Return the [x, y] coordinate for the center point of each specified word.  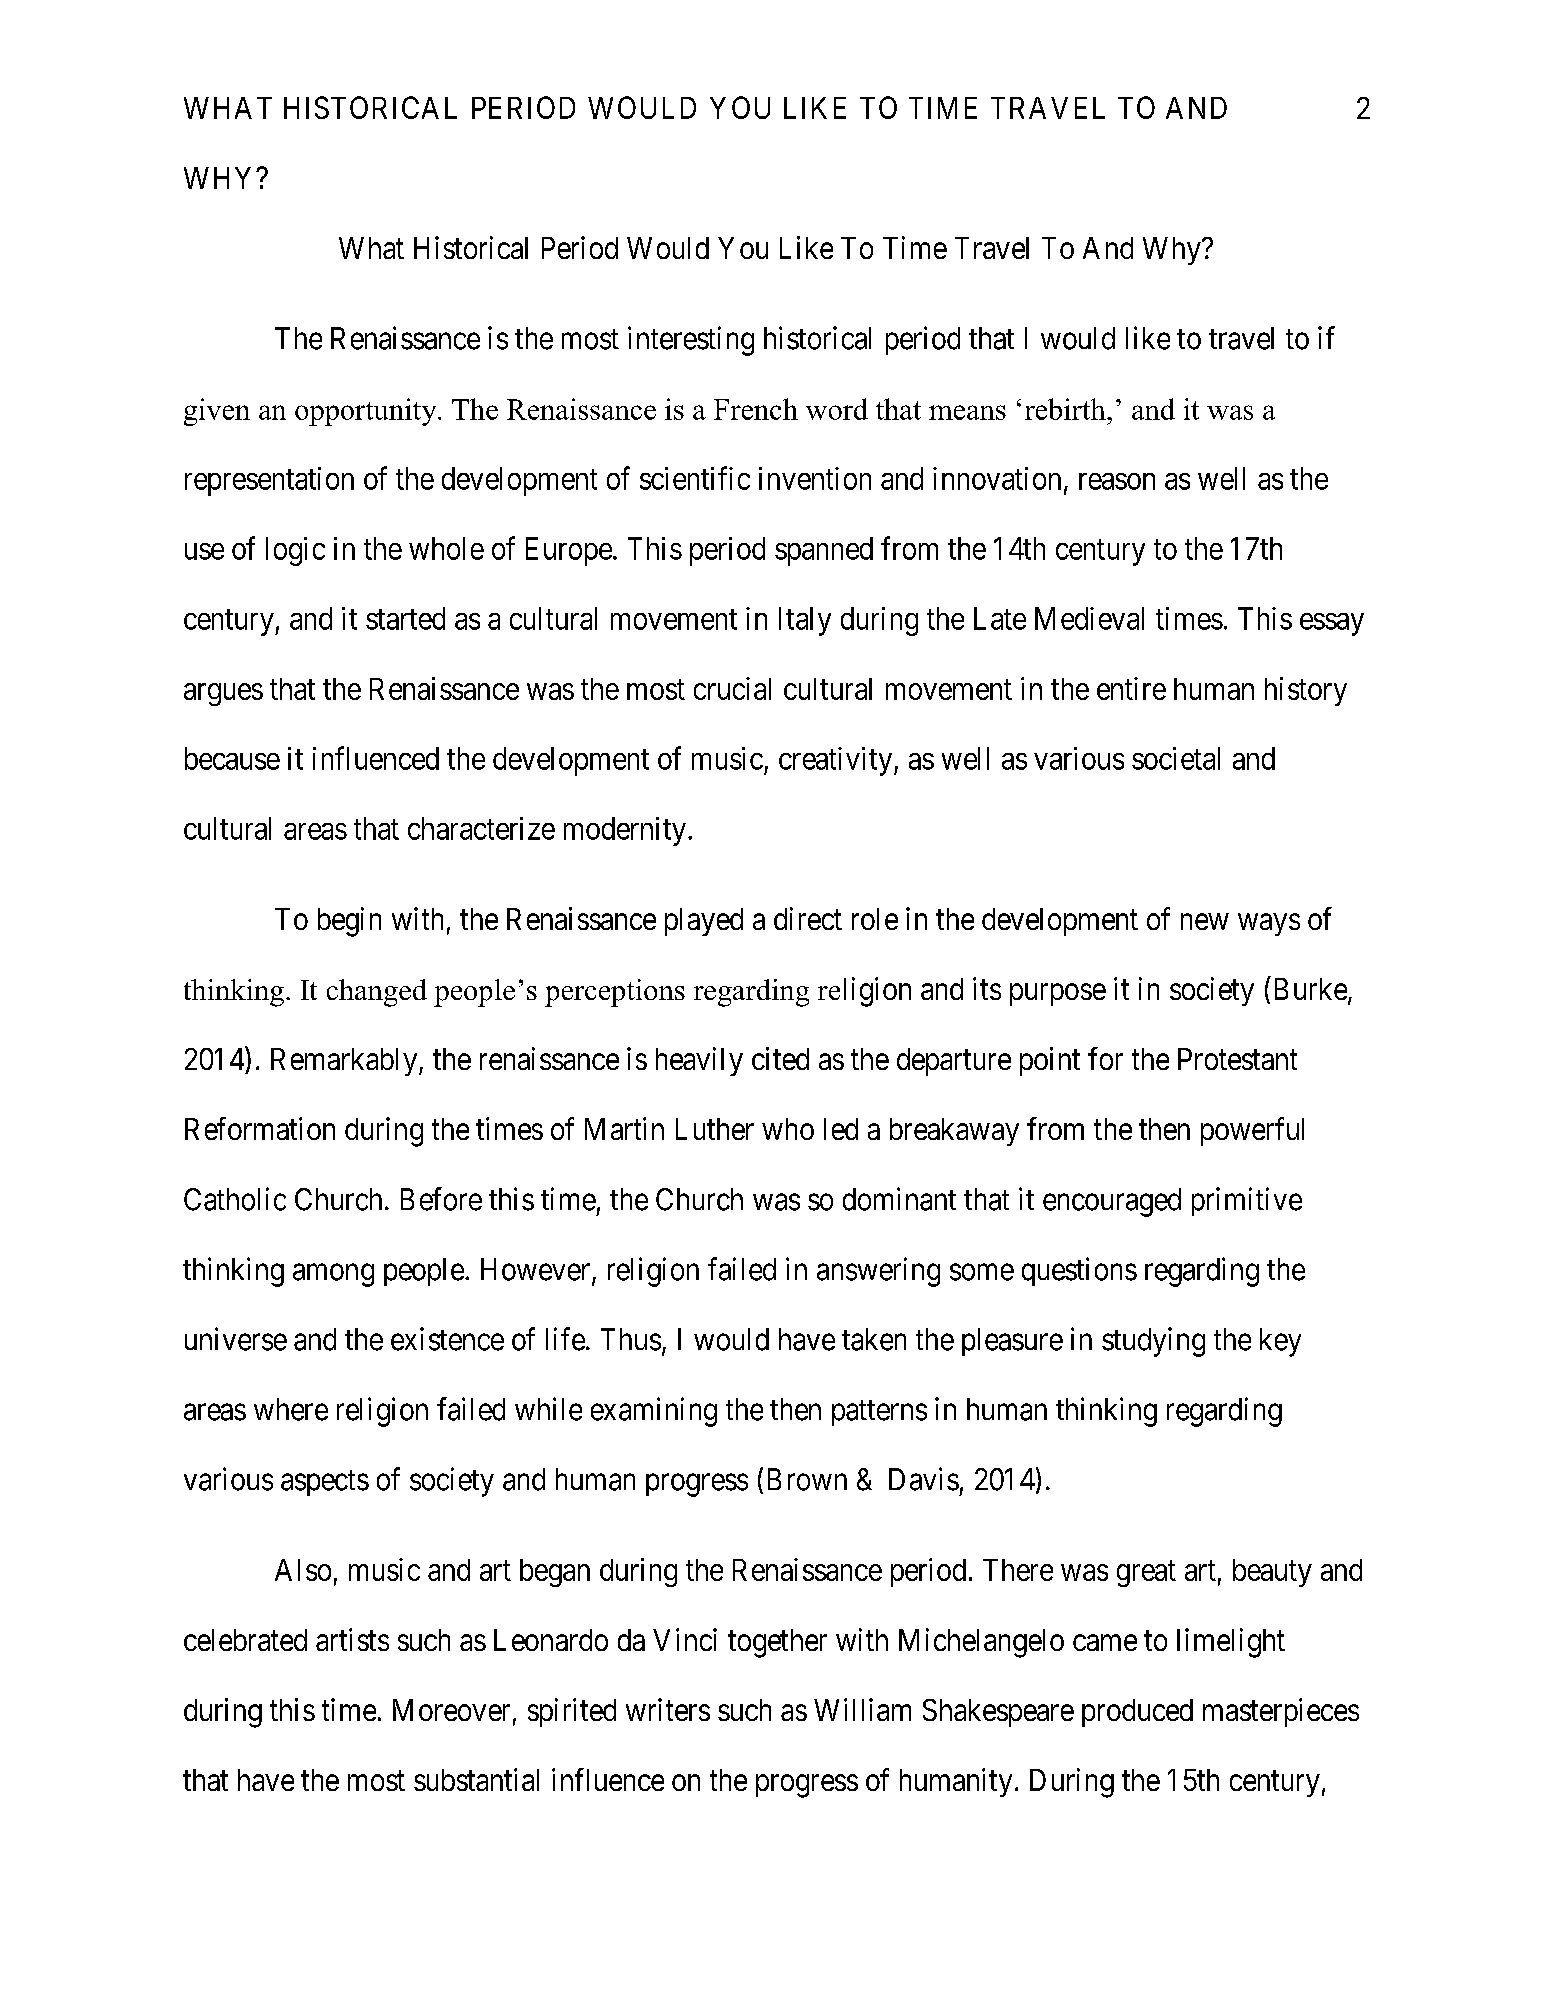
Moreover [451, 1710]
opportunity [367, 412]
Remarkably [345, 1062]
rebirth [1066, 409]
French [756, 409]
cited [780, 1058]
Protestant [1237, 1059]
